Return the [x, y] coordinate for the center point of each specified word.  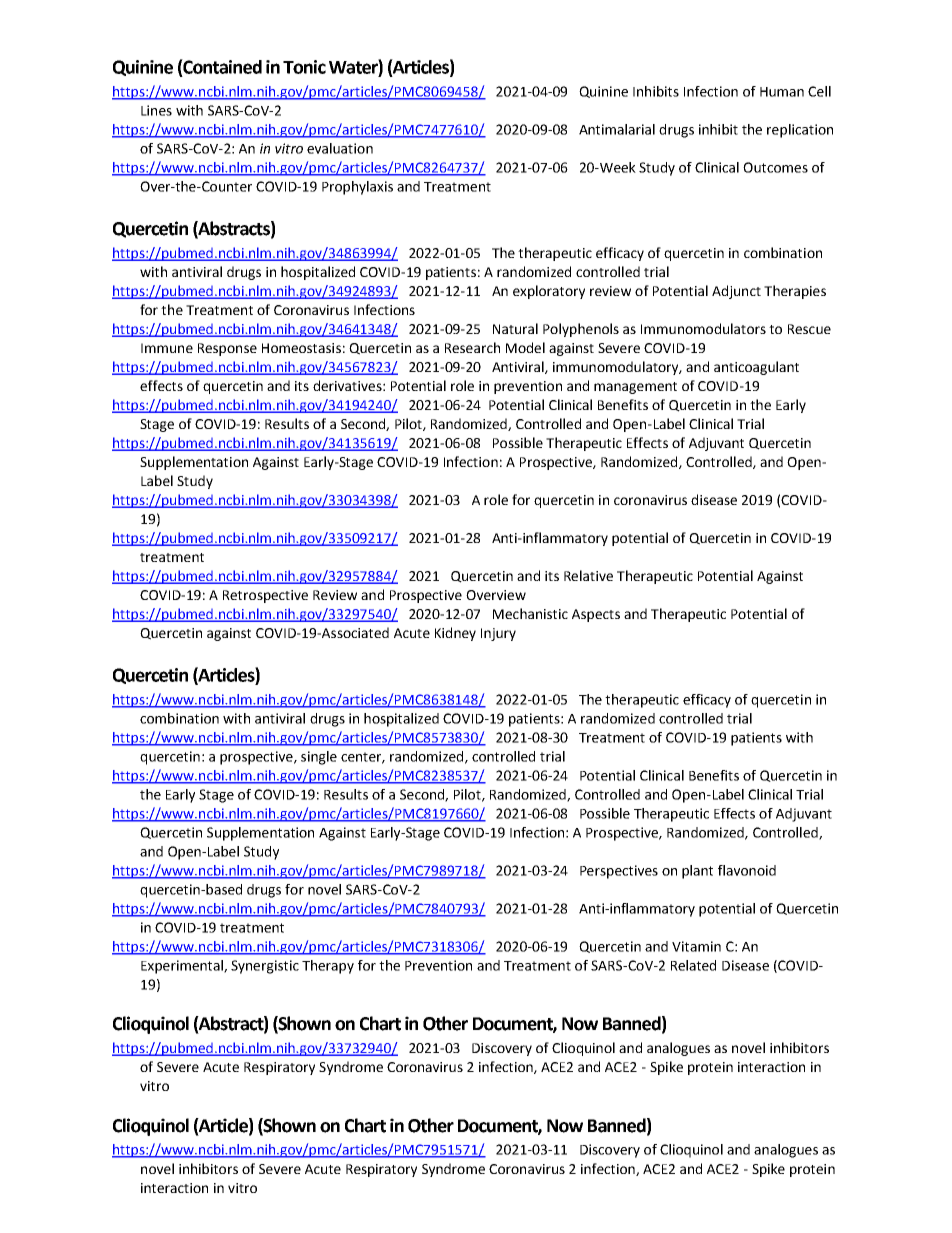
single [319, 758]
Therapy [328, 967]
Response [227, 349]
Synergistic [265, 967]
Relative [588, 575]
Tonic [304, 67]
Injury [498, 634]
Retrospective [265, 596]
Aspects [596, 615]
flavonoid [747, 870]
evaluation [340, 148]
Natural [515, 328]
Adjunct [736, 292]
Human [782, 92]
